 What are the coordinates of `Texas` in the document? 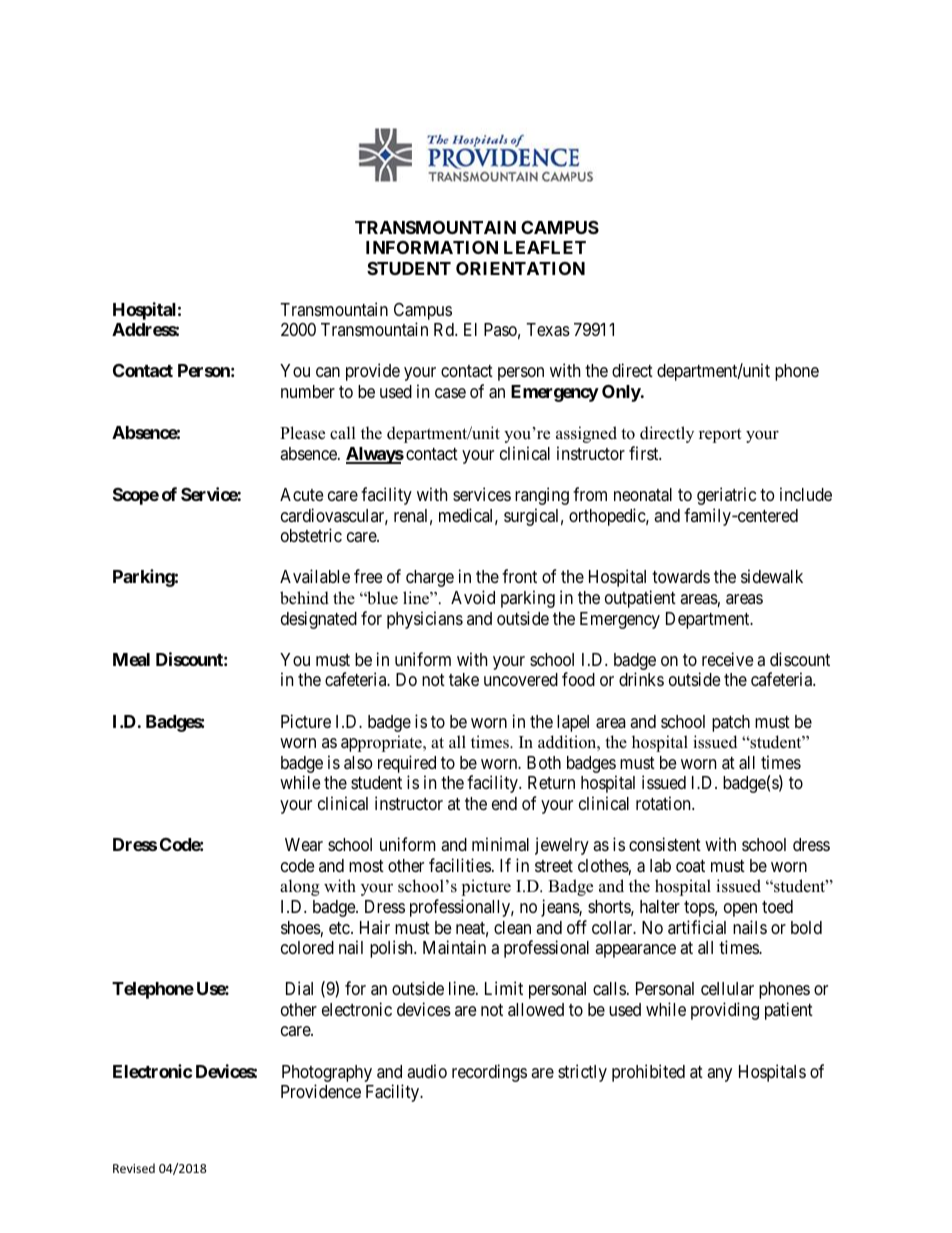 It's located at (548, 330).
